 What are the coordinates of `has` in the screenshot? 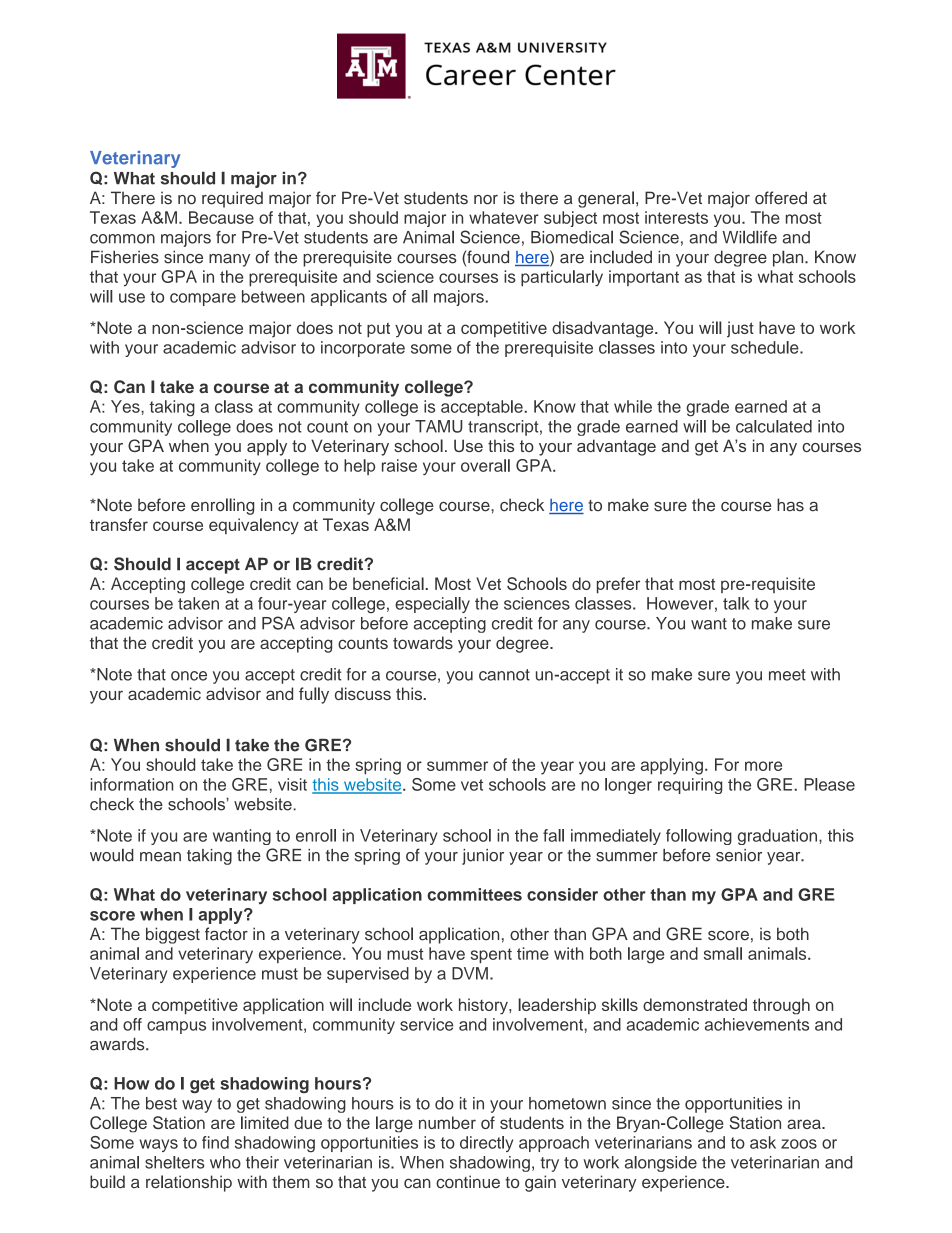 It's located at (790, 505).
